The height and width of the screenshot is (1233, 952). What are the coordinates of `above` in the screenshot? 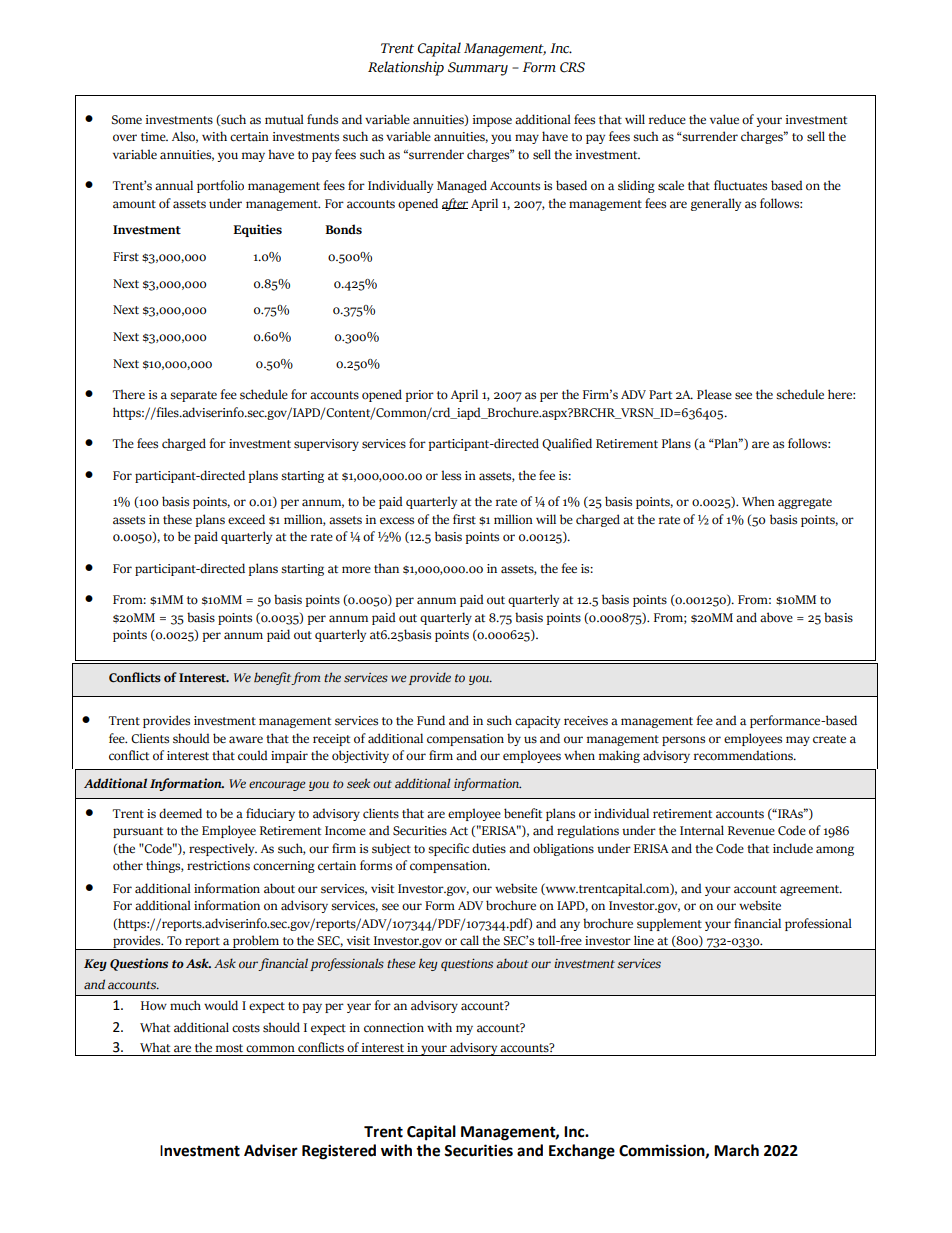 It's located at (776, 617).
